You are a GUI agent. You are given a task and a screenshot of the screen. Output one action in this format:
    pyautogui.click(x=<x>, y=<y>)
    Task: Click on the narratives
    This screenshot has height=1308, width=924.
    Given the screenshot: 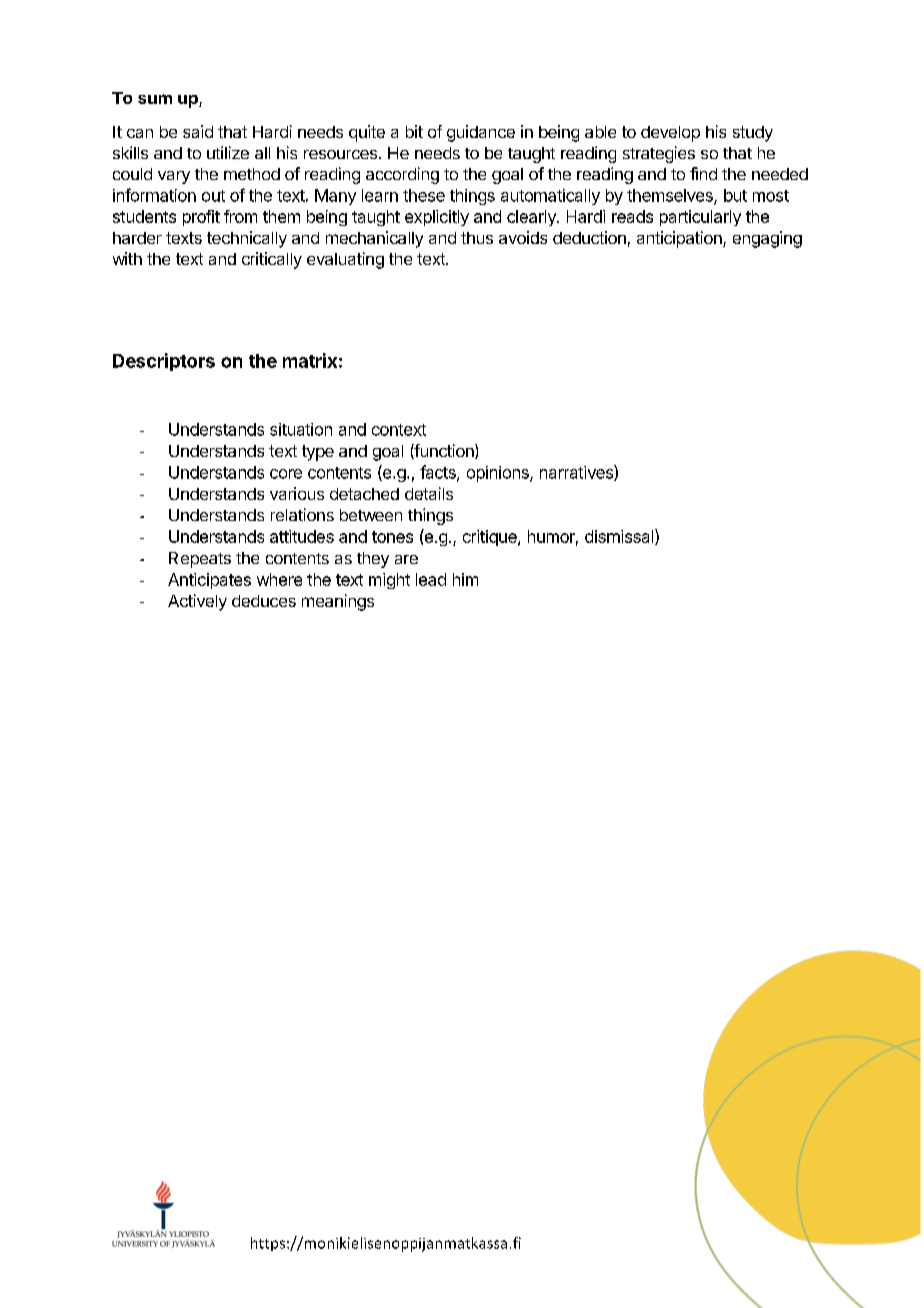 What is the action you would take?
    pyautogui.click(x=577, y=473)
